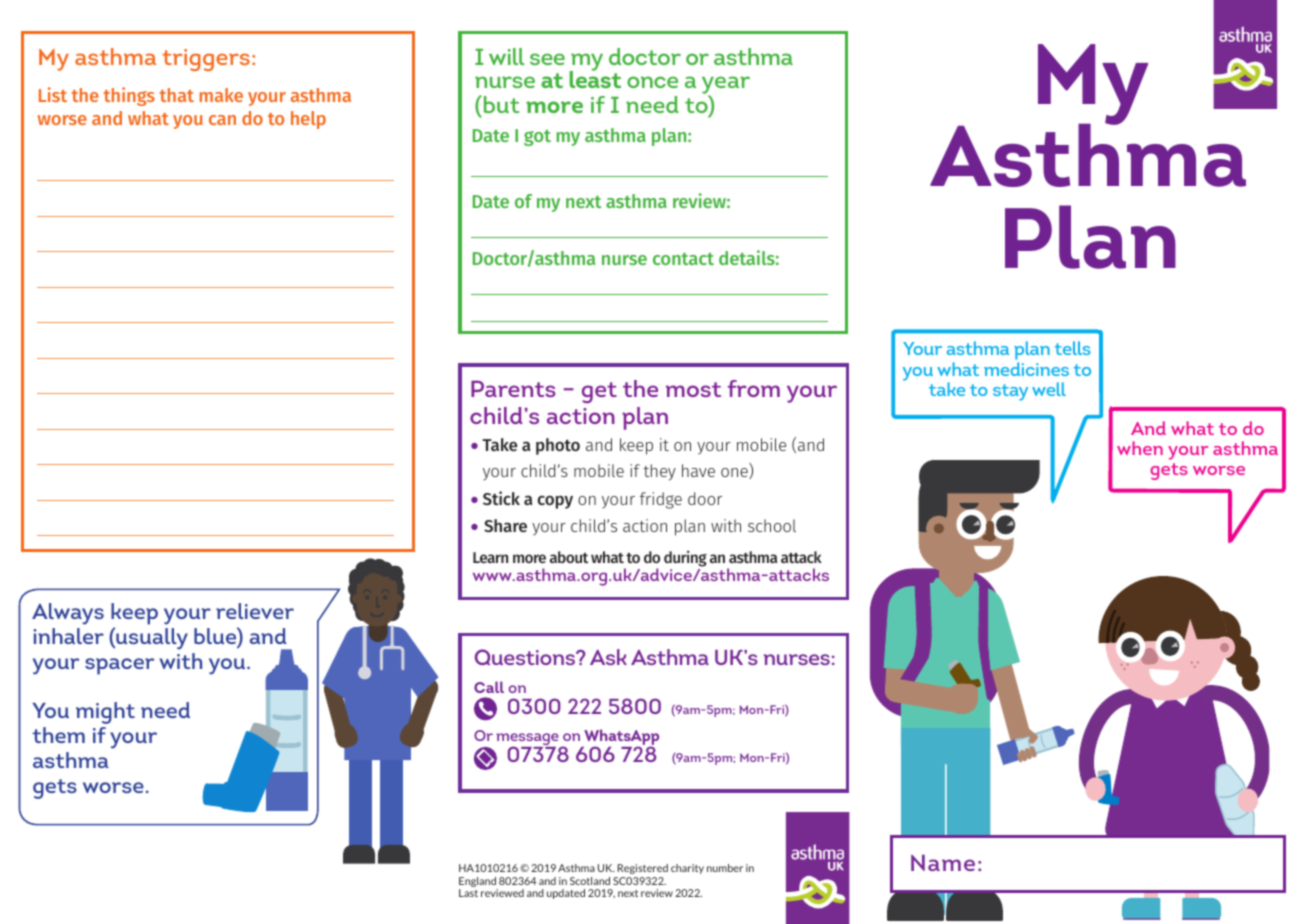  Describe the element at coordinates (943, 863) in the screenshot. I see `Name` at that location.
